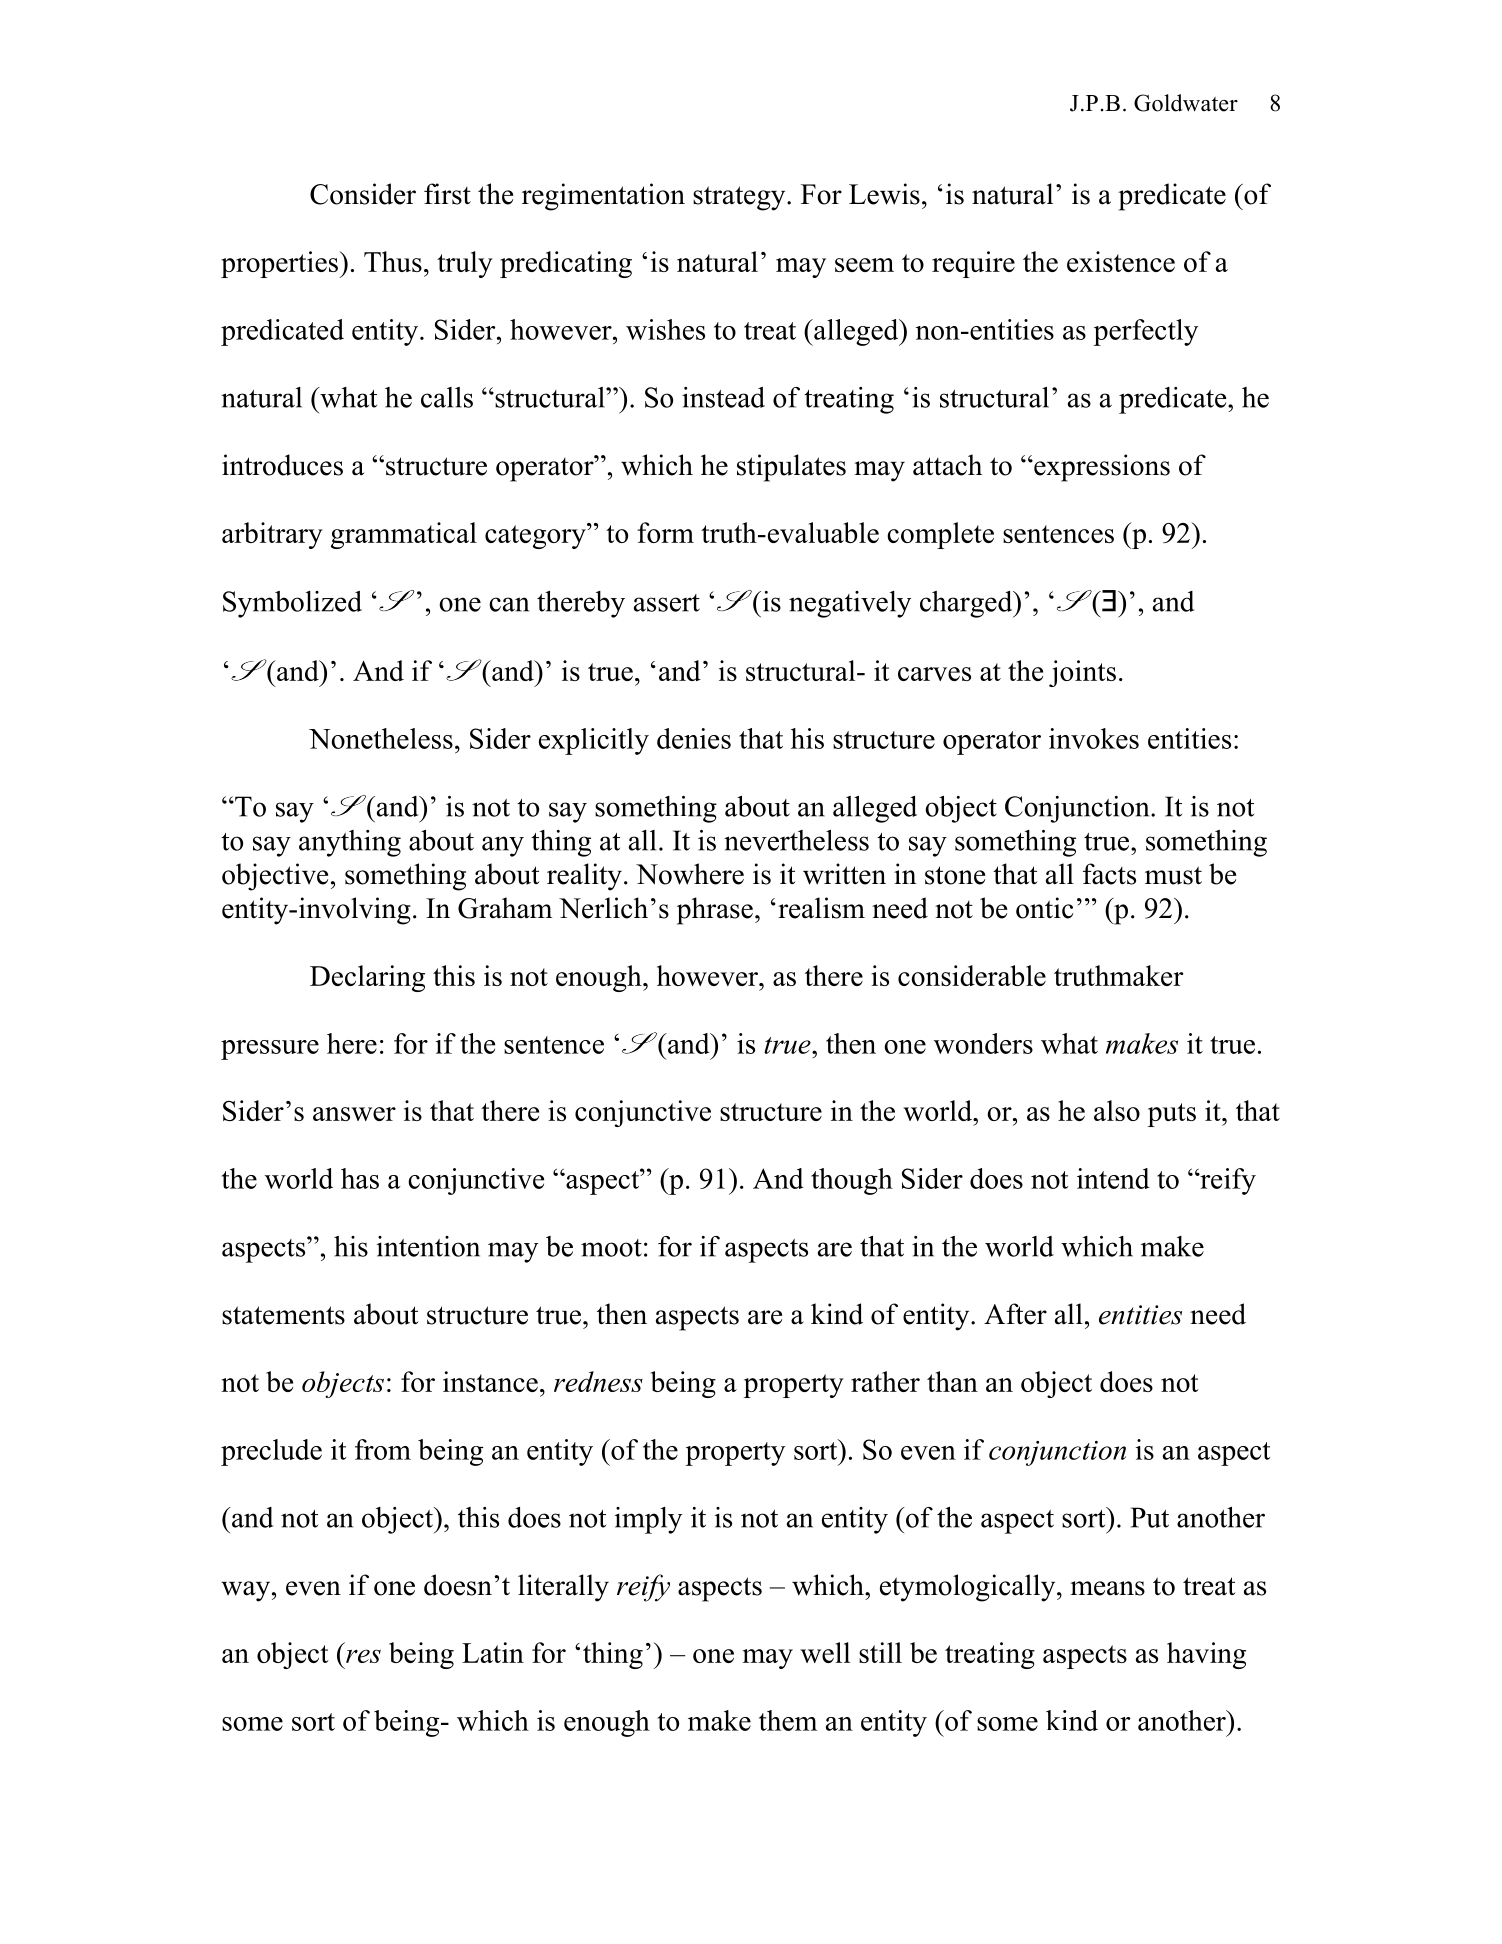 The image size is (1502, 1944). Describe the element at coordinates (367, 978) in the screenshot. I see `Declaring` at that location.
